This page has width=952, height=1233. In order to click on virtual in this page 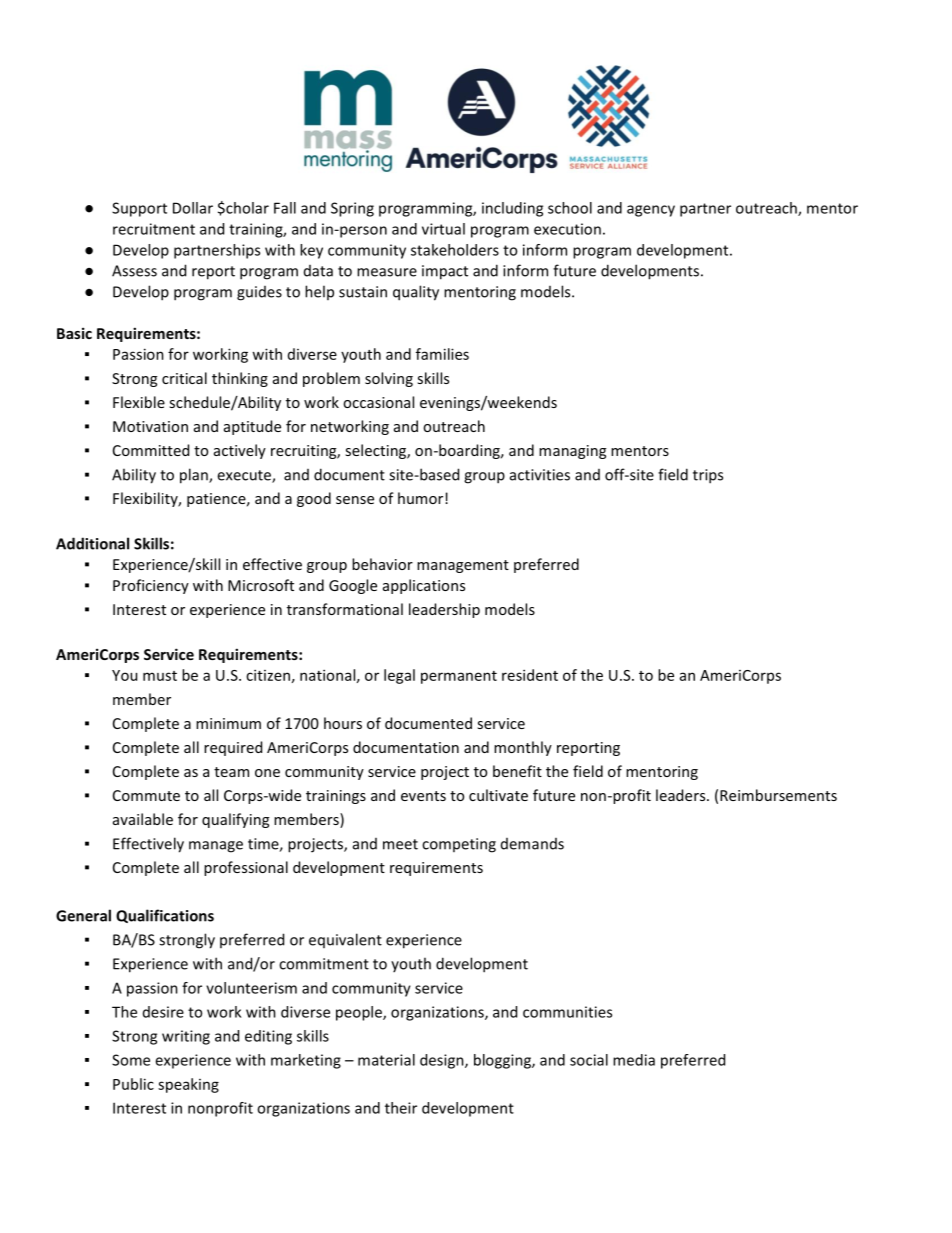, I will do `click(443, 229)`.
